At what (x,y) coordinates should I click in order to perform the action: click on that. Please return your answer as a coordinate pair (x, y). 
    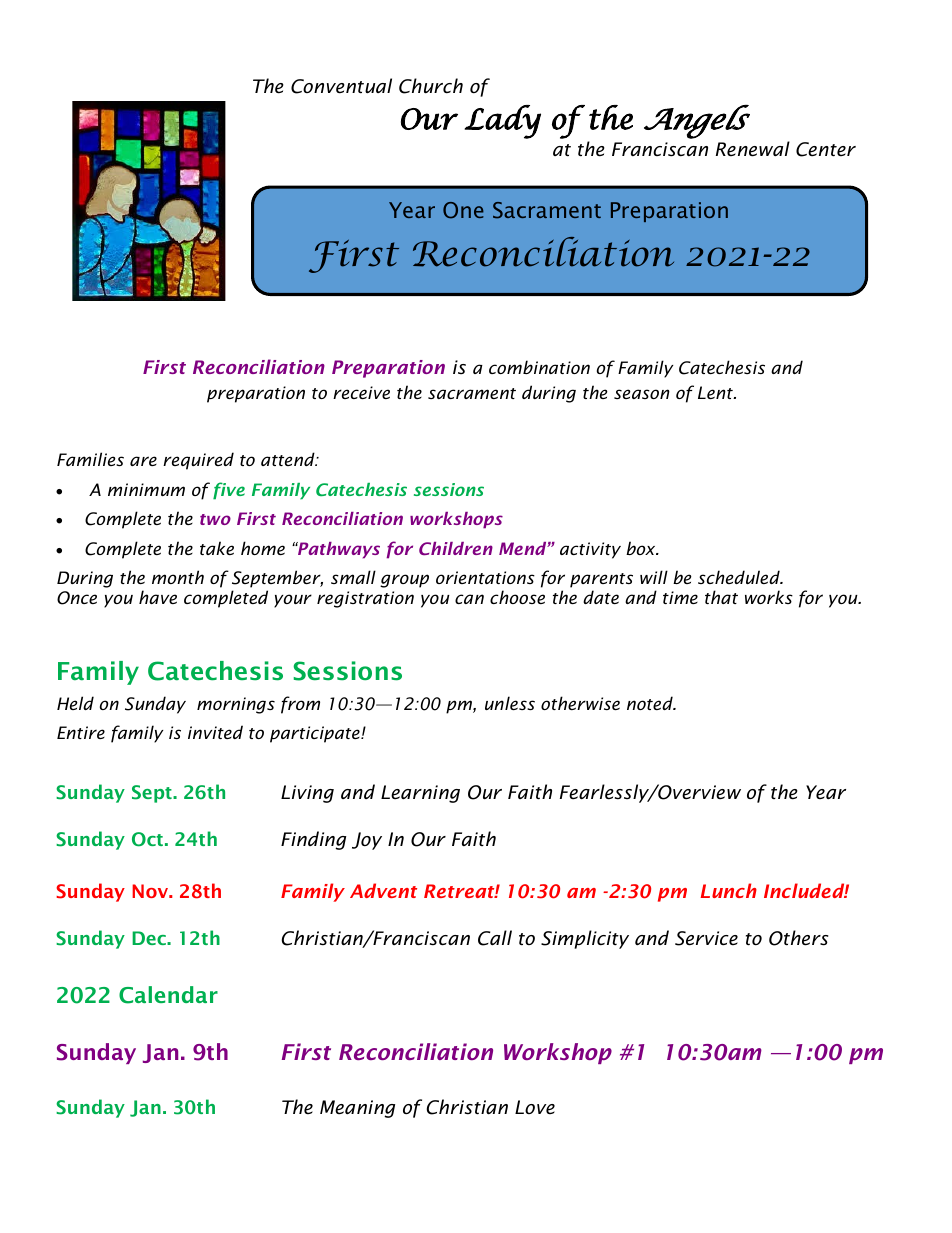
    Looking at the image, I should click on (721, 597).
